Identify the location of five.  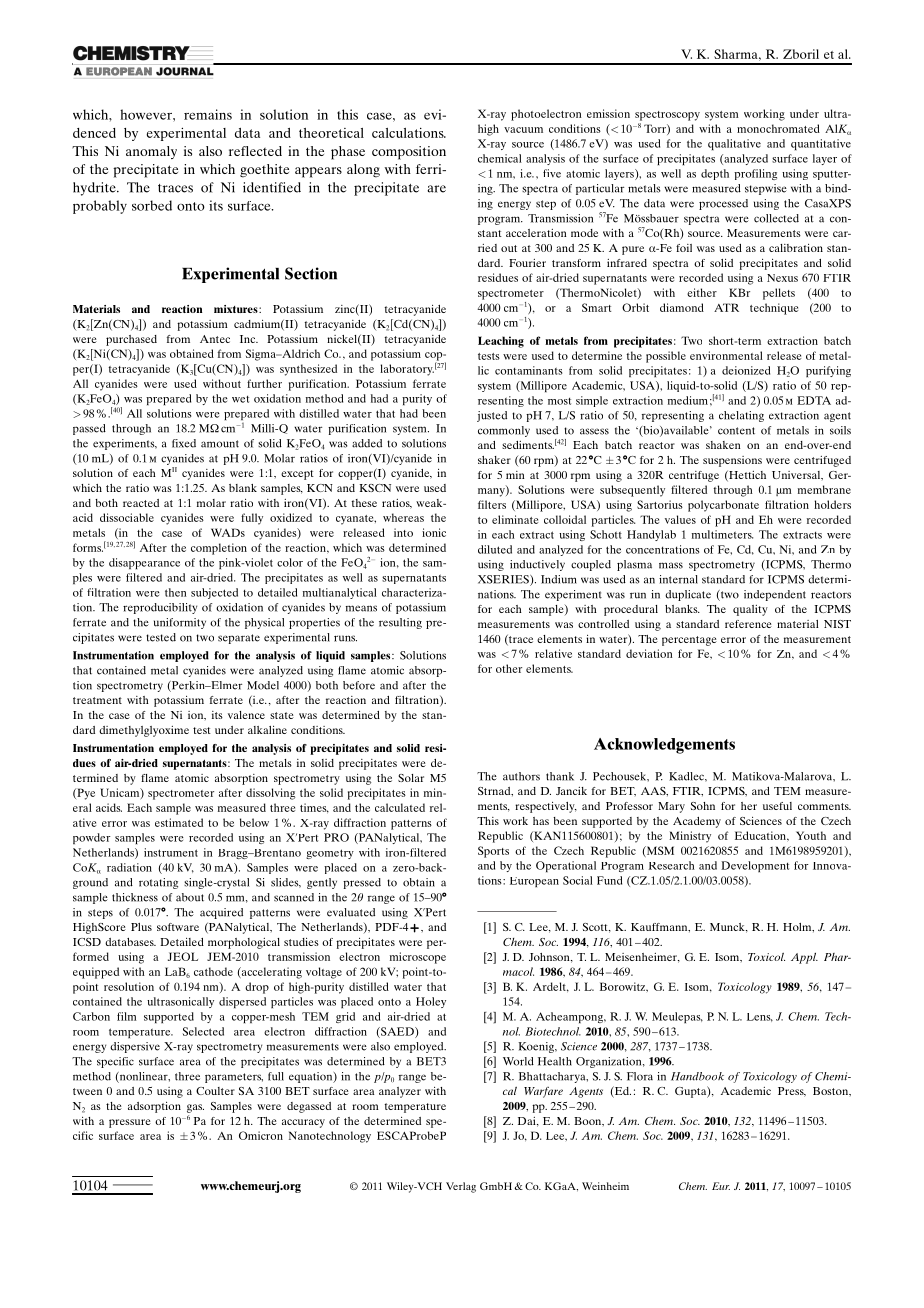
(552, 173).
